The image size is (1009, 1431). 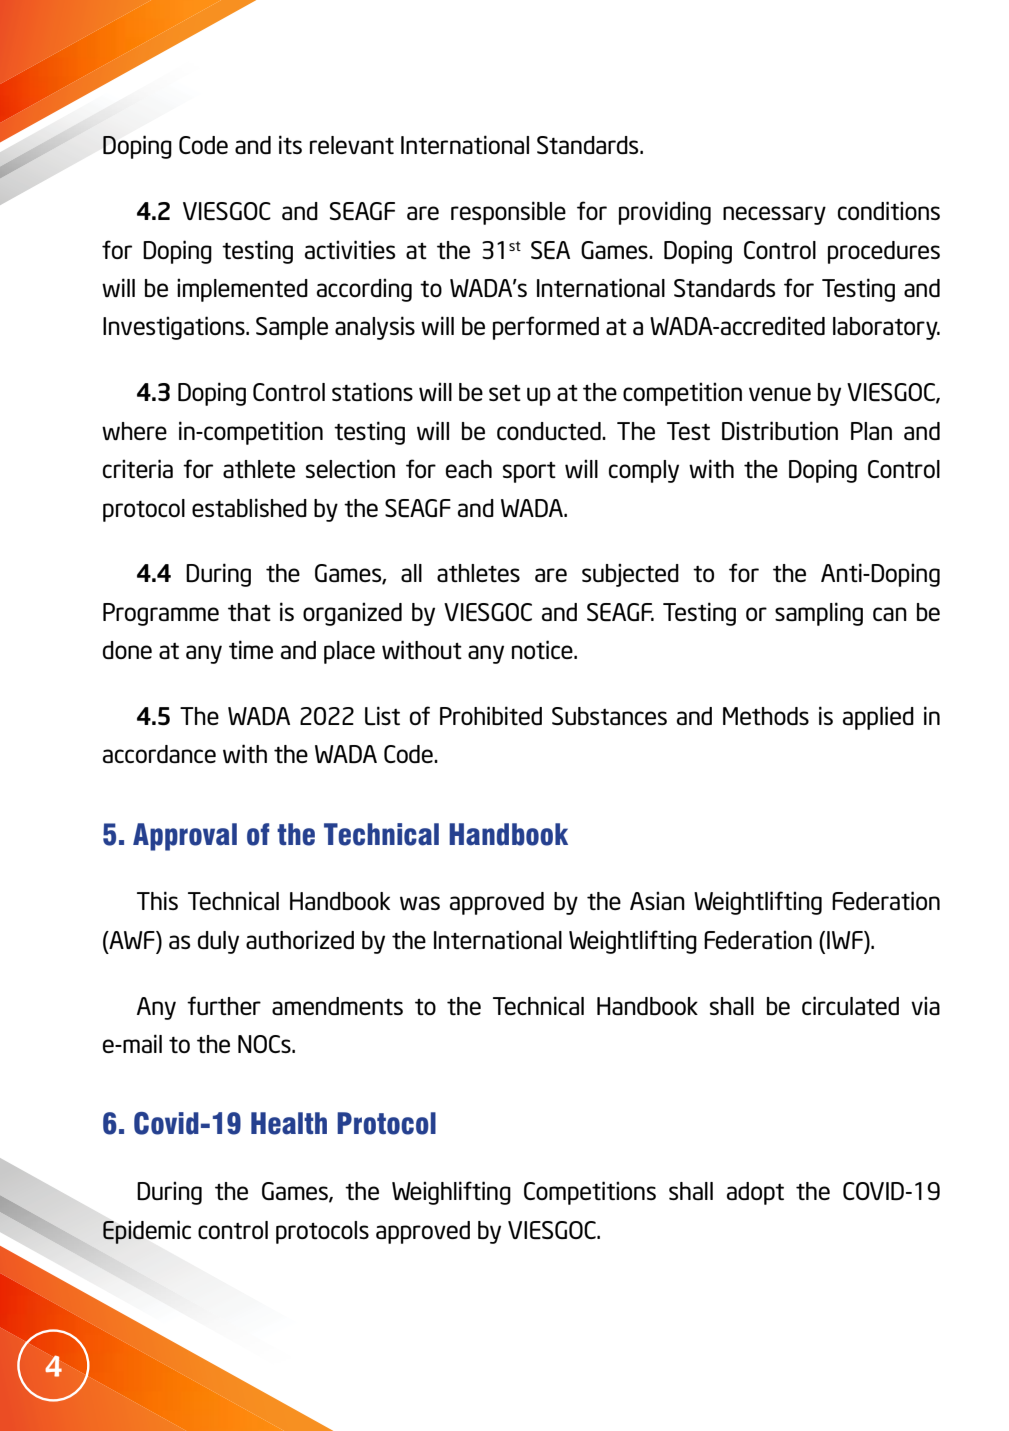 What do you see at coordinates (147, 1232) in the document?
I see `Epidemic` at bounding box center [147, 1232].
